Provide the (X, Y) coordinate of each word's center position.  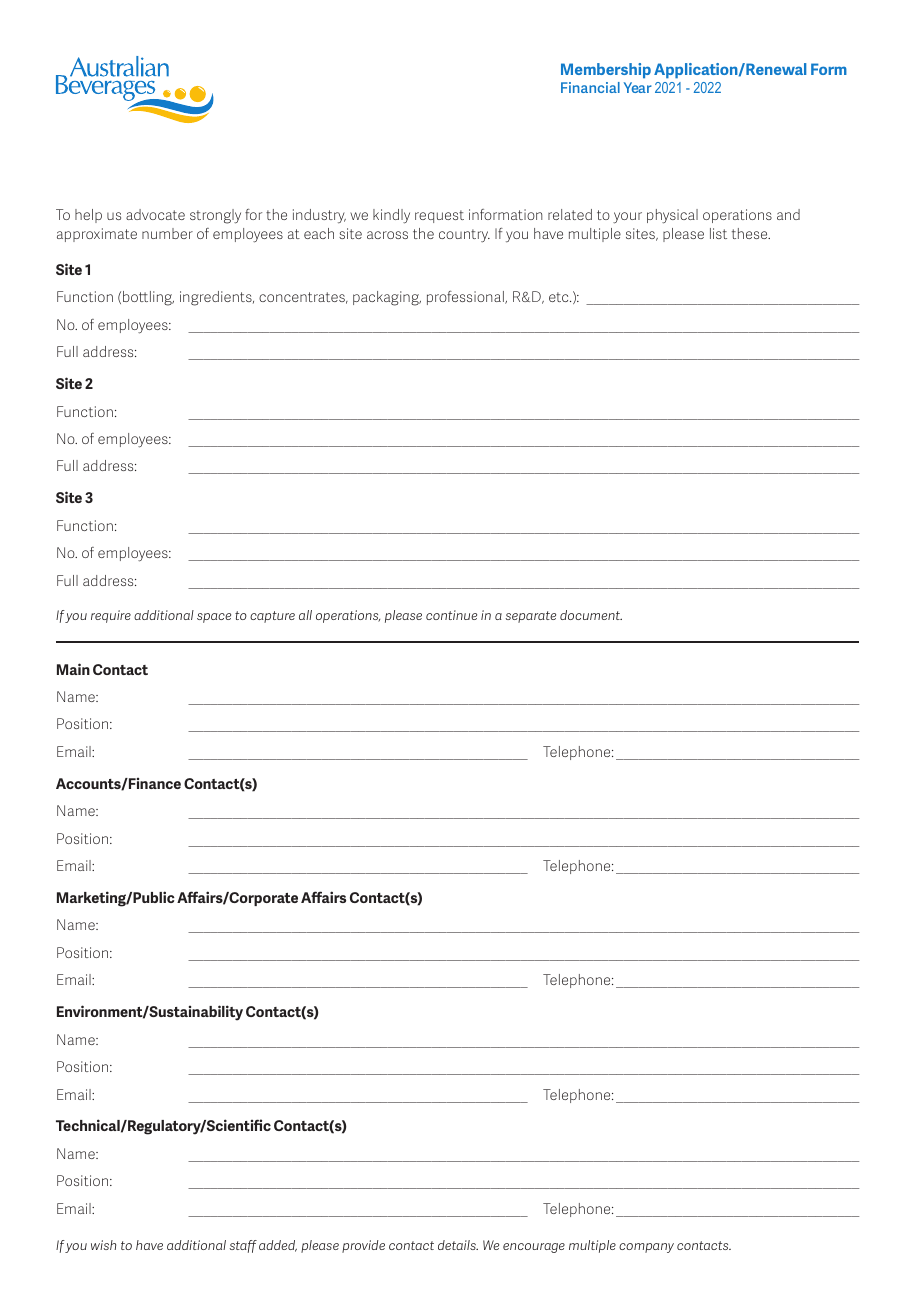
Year (638, 87)
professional (466, 298)
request (439, 216)
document (591, 615)
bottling (148, 298)
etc (560, 297)
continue (451, 615)
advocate (155, 214)
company (646, 1248)
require (111, 616)
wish (103, 1245)
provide (363, 1246)
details (458, 1245)
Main (73, 669)
